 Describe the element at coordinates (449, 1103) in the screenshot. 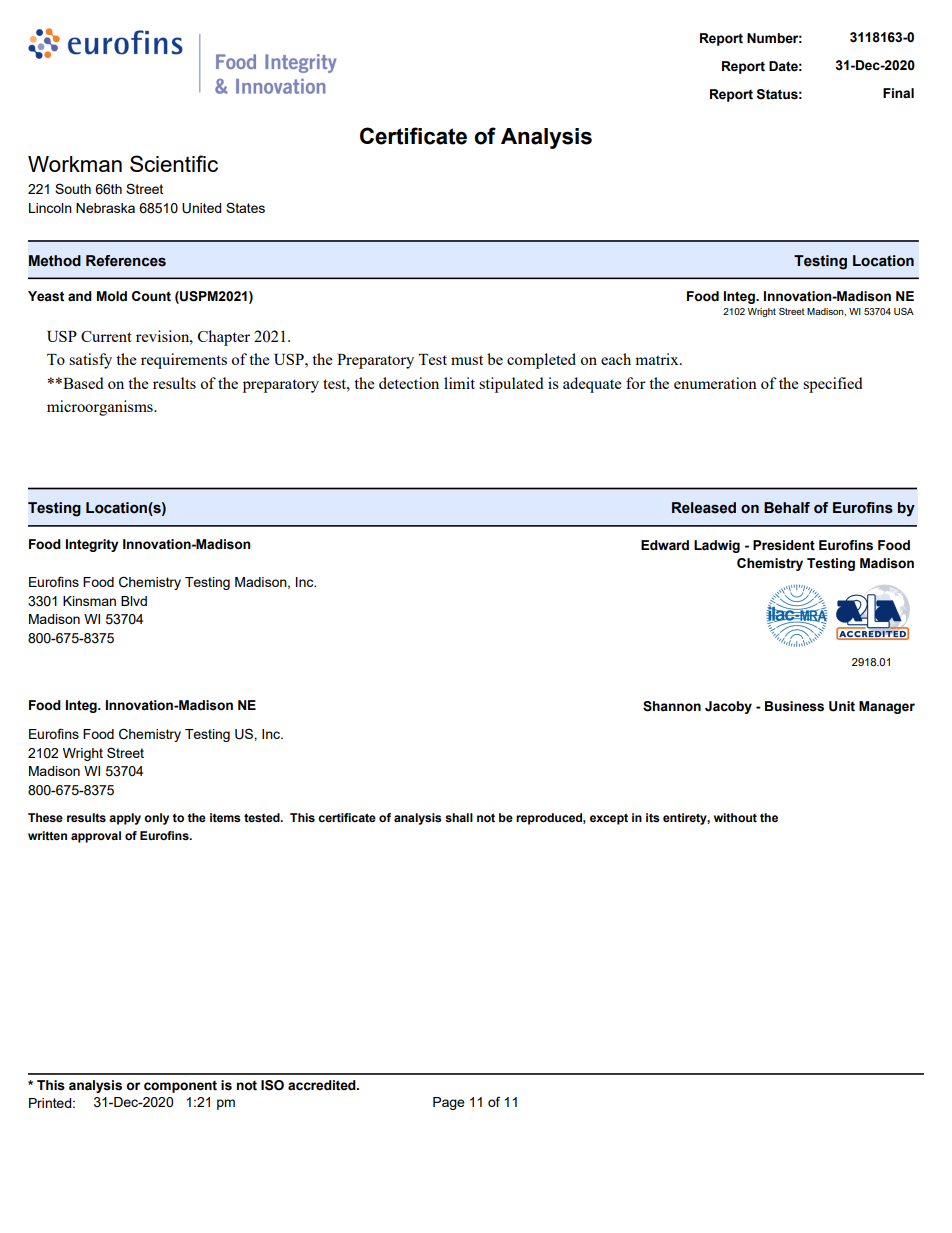

I see `Page` at that location.
